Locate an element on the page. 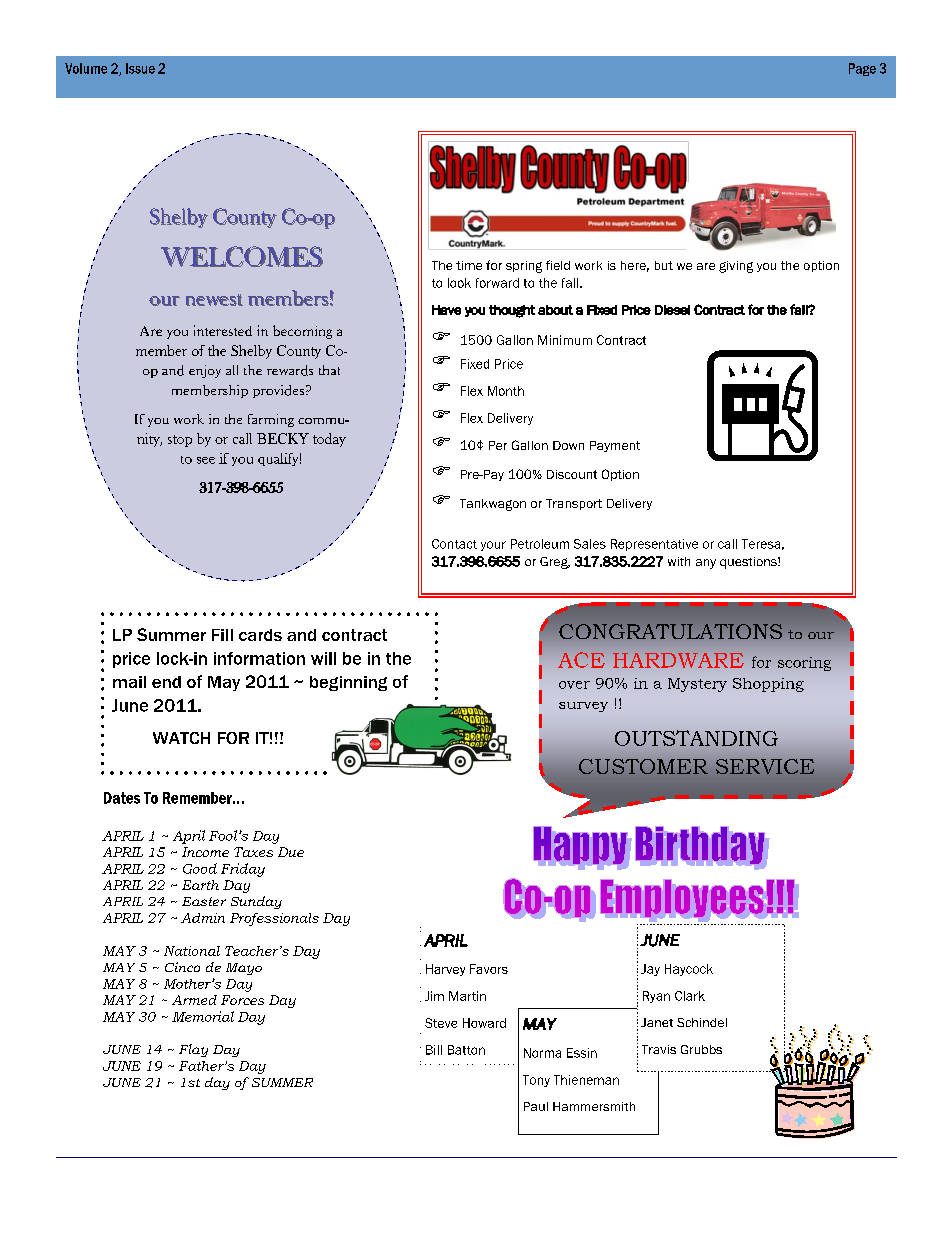 The image size is (952, 1233). survey is located at coordinates (583, 707).
